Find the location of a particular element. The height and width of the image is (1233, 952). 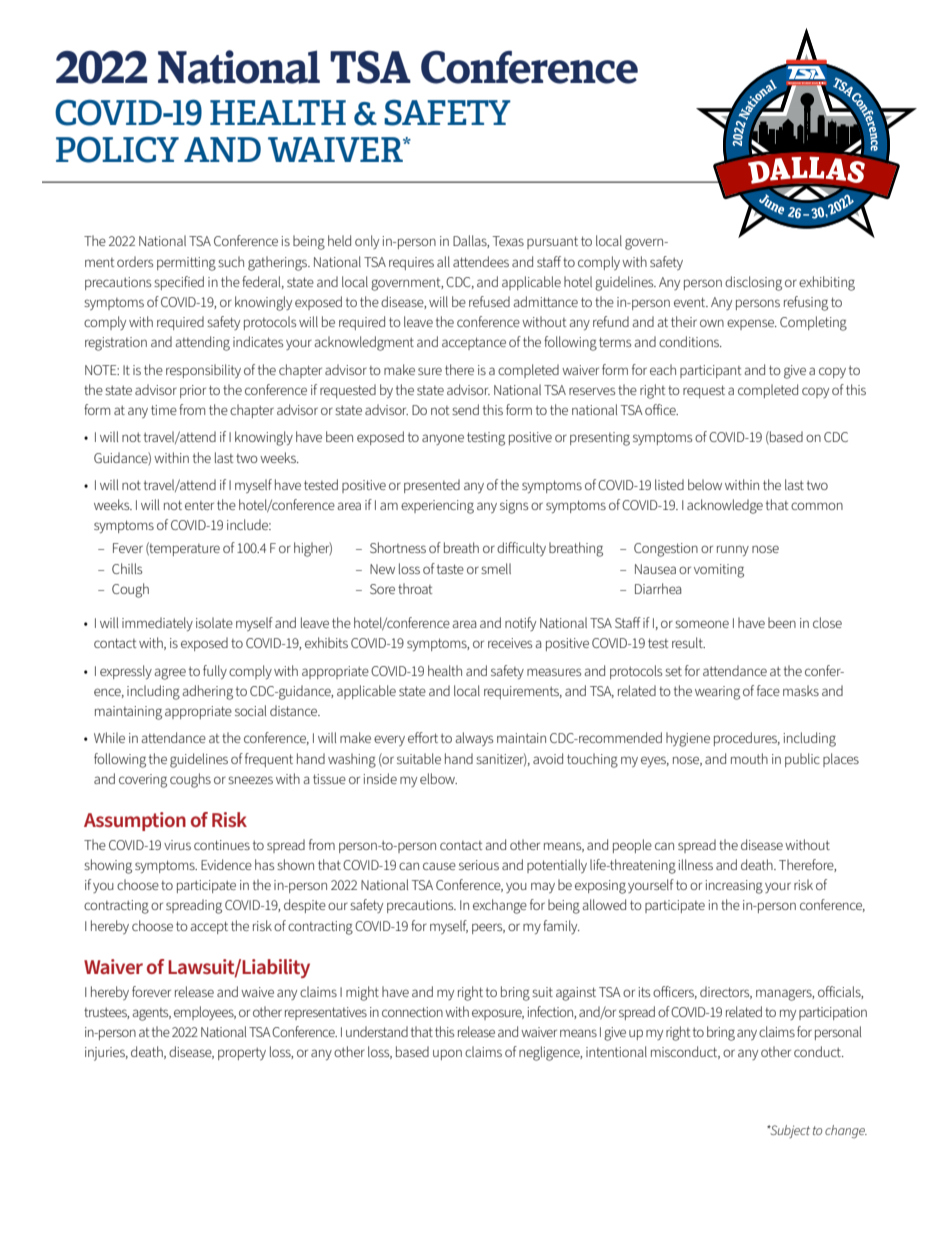

mouth is located at coordinates (749, 758).
